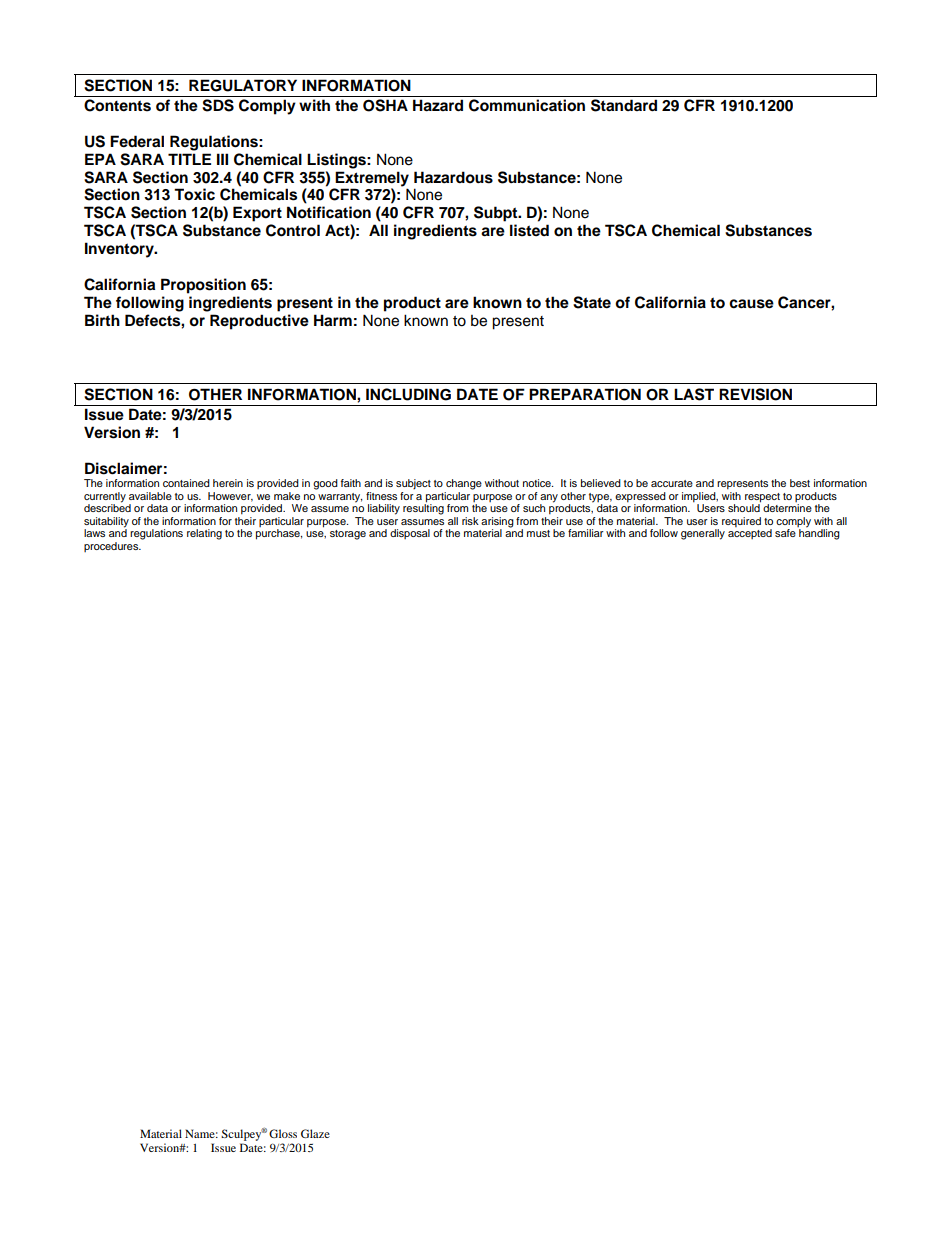  Describe the element at coordinates (464, 484) in the screenshot. I see `change` at that location.
